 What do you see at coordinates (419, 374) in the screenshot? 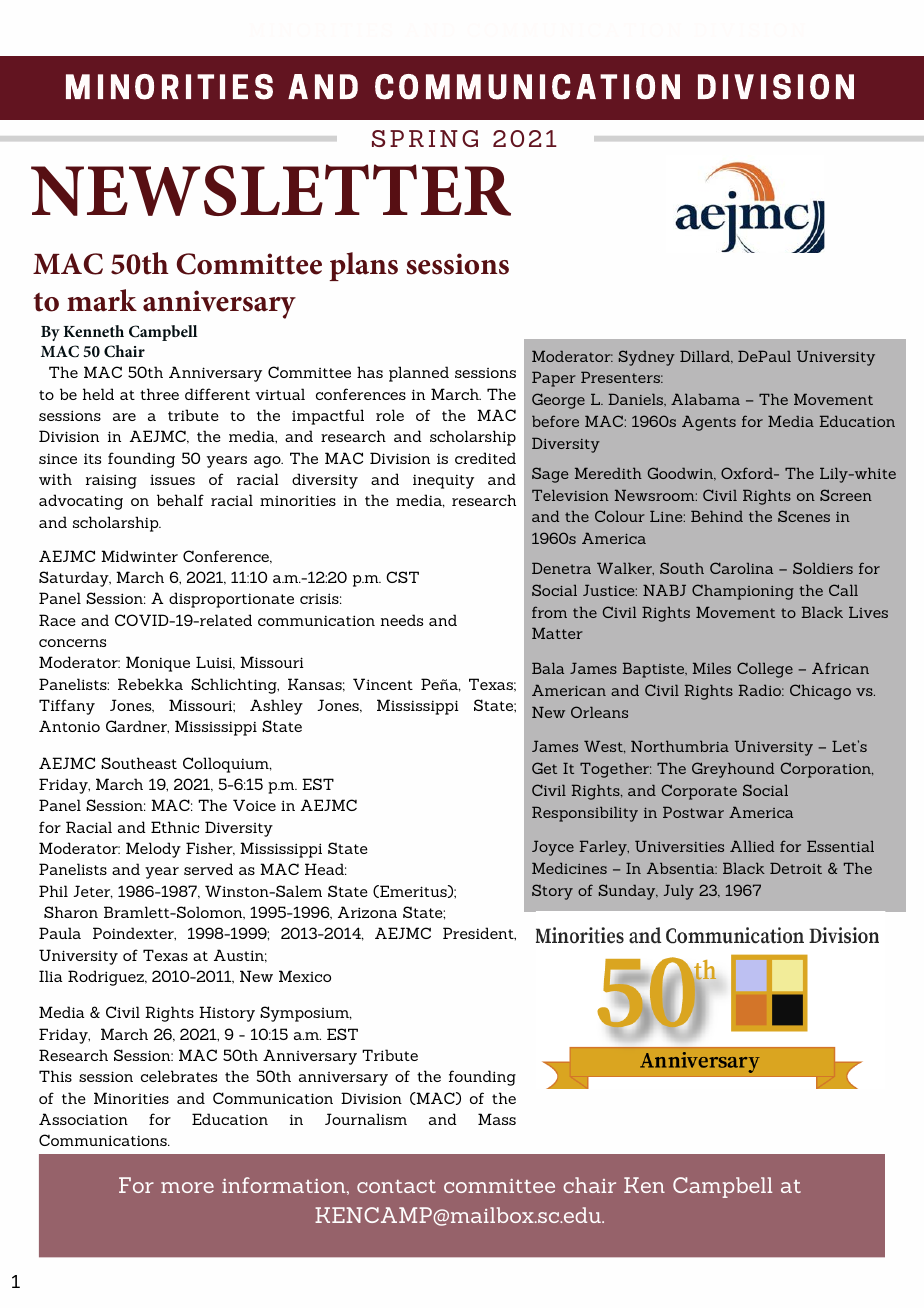
I see `planned` at bounding box center [419, 374].
